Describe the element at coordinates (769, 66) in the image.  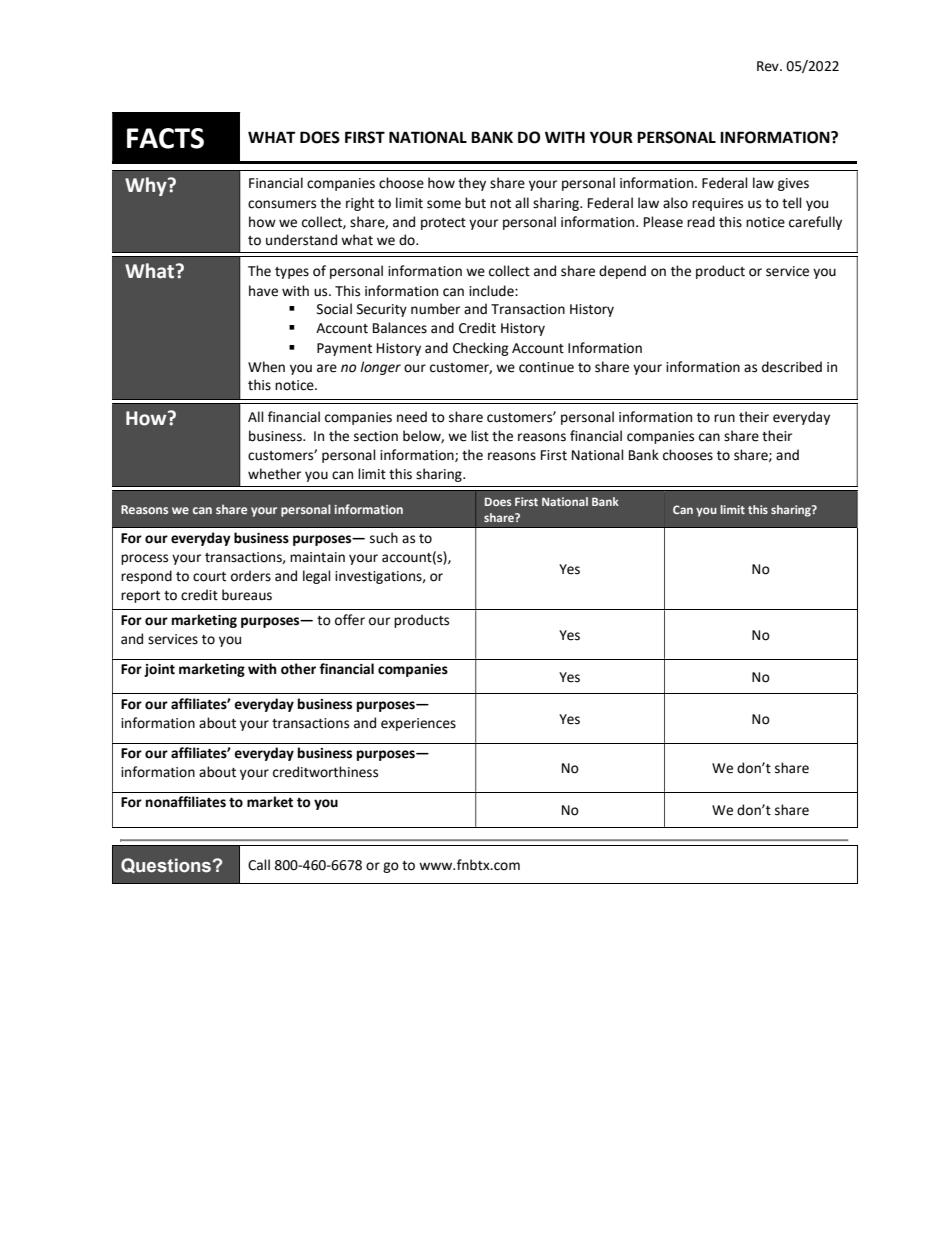
I see `Rev` at that location.
